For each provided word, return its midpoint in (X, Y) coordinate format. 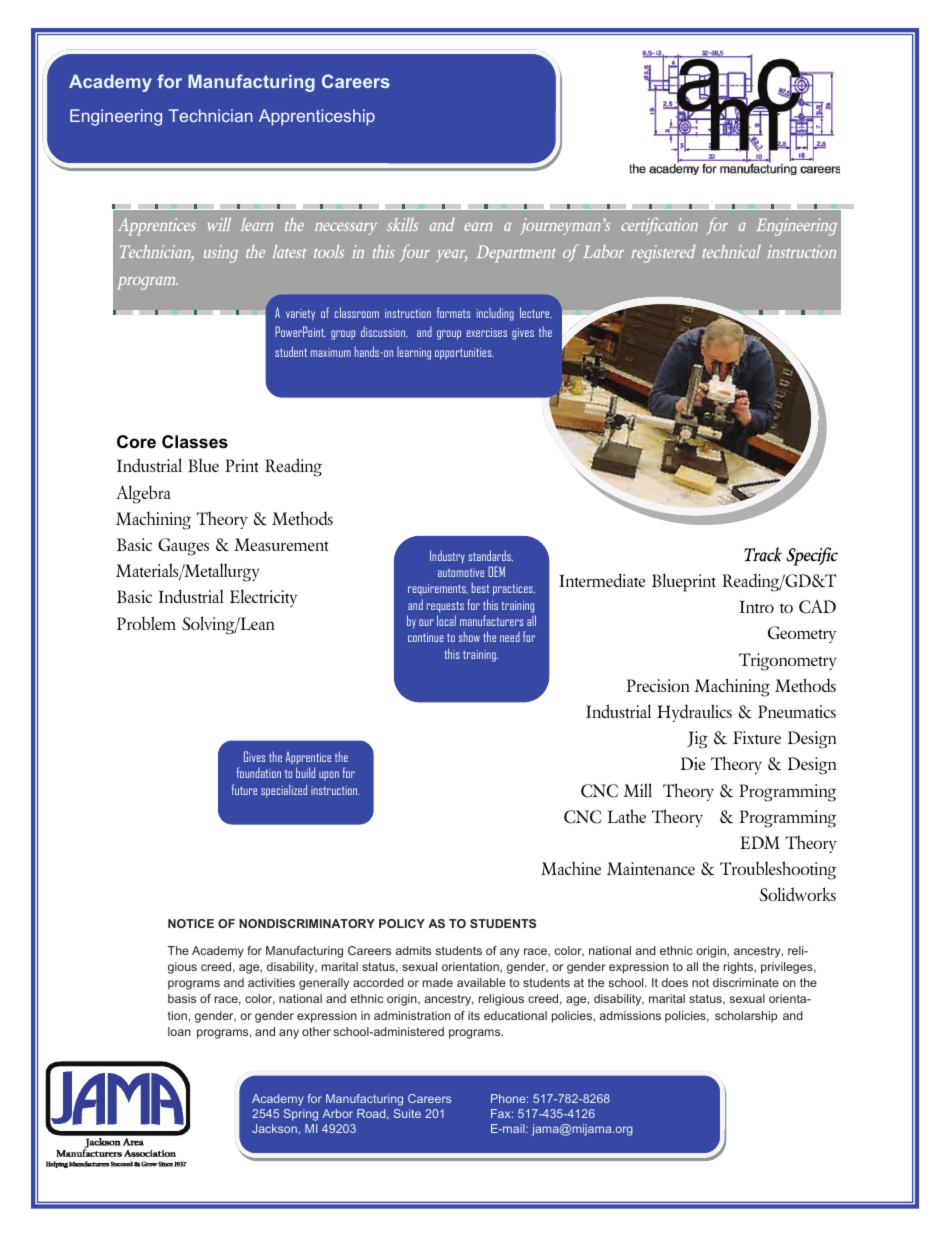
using (221, 254)
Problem (146, 623)
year (451, 255)
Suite (407, 1113)
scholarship (746, 1017)
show (469, 636)
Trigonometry (788, 662)
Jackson (275, 1128)
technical (732, 251)
